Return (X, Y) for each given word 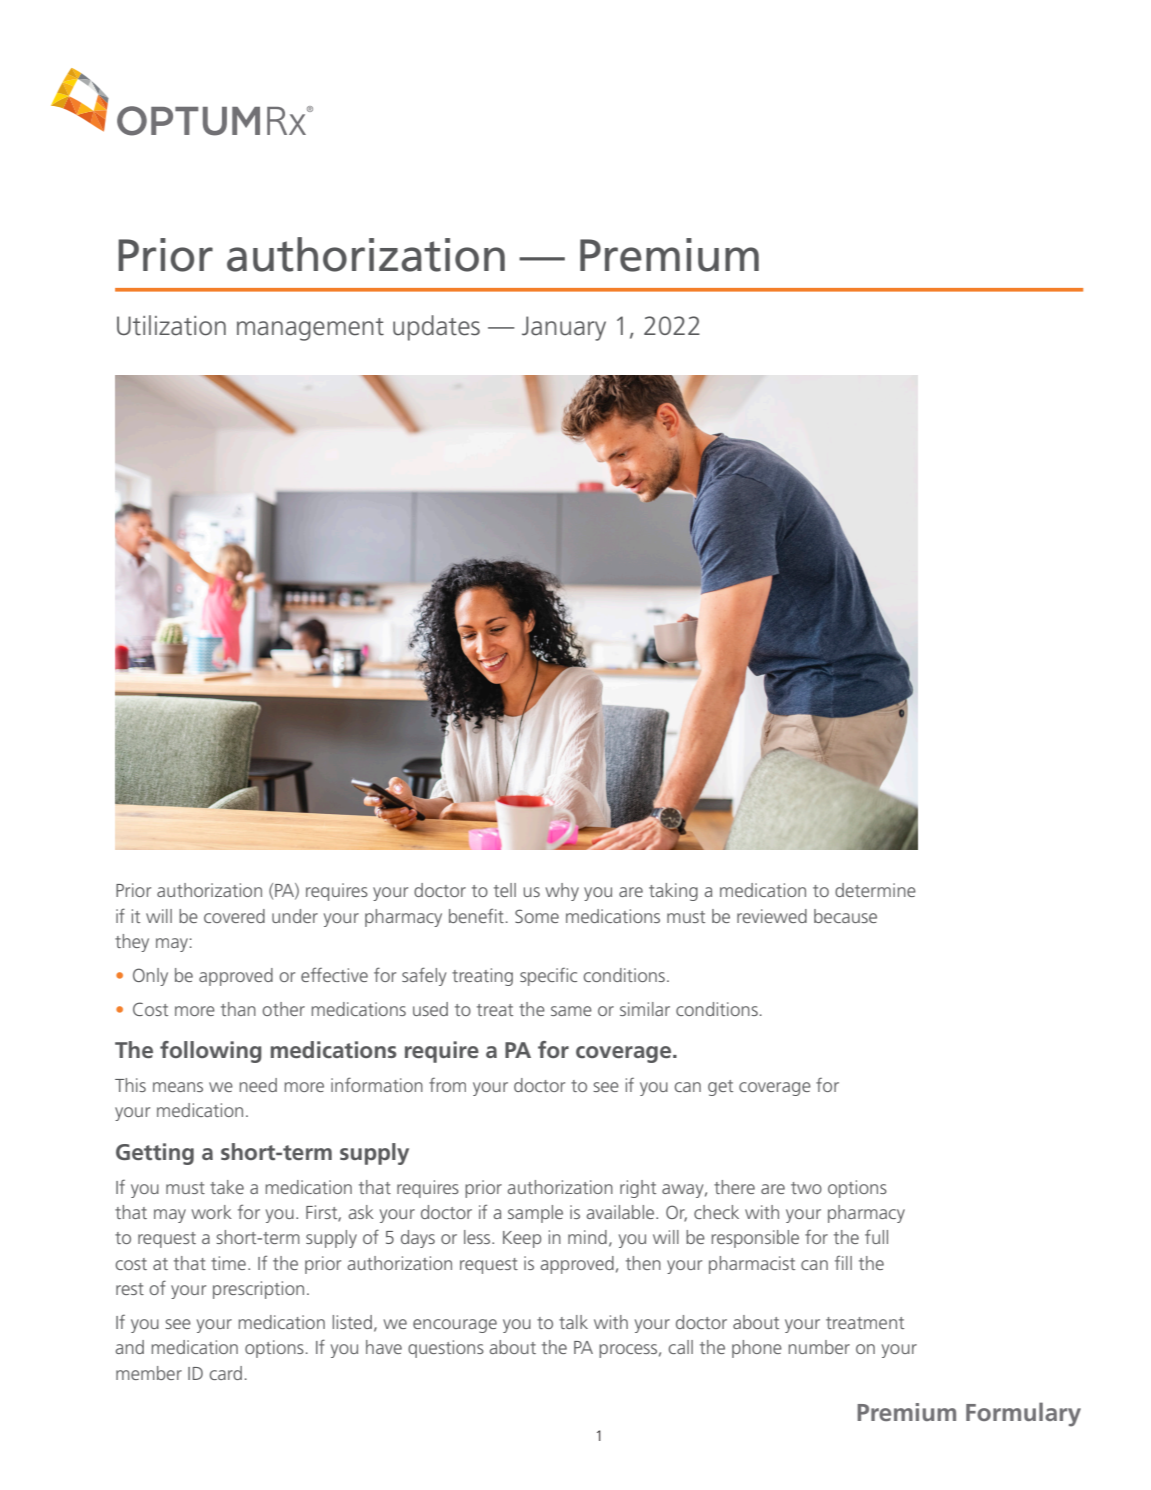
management (310, 329)
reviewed (772, 916)
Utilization (171, 325)
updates (436, 328)
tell (505, 890)
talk (573, 1322)
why (562, 892)
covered (234, 916)
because (845, 916)
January (564, 328)
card (225, 1373)
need (258, 1085)
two (806, 1188)
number (819, 1347)
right (638, 1189)
